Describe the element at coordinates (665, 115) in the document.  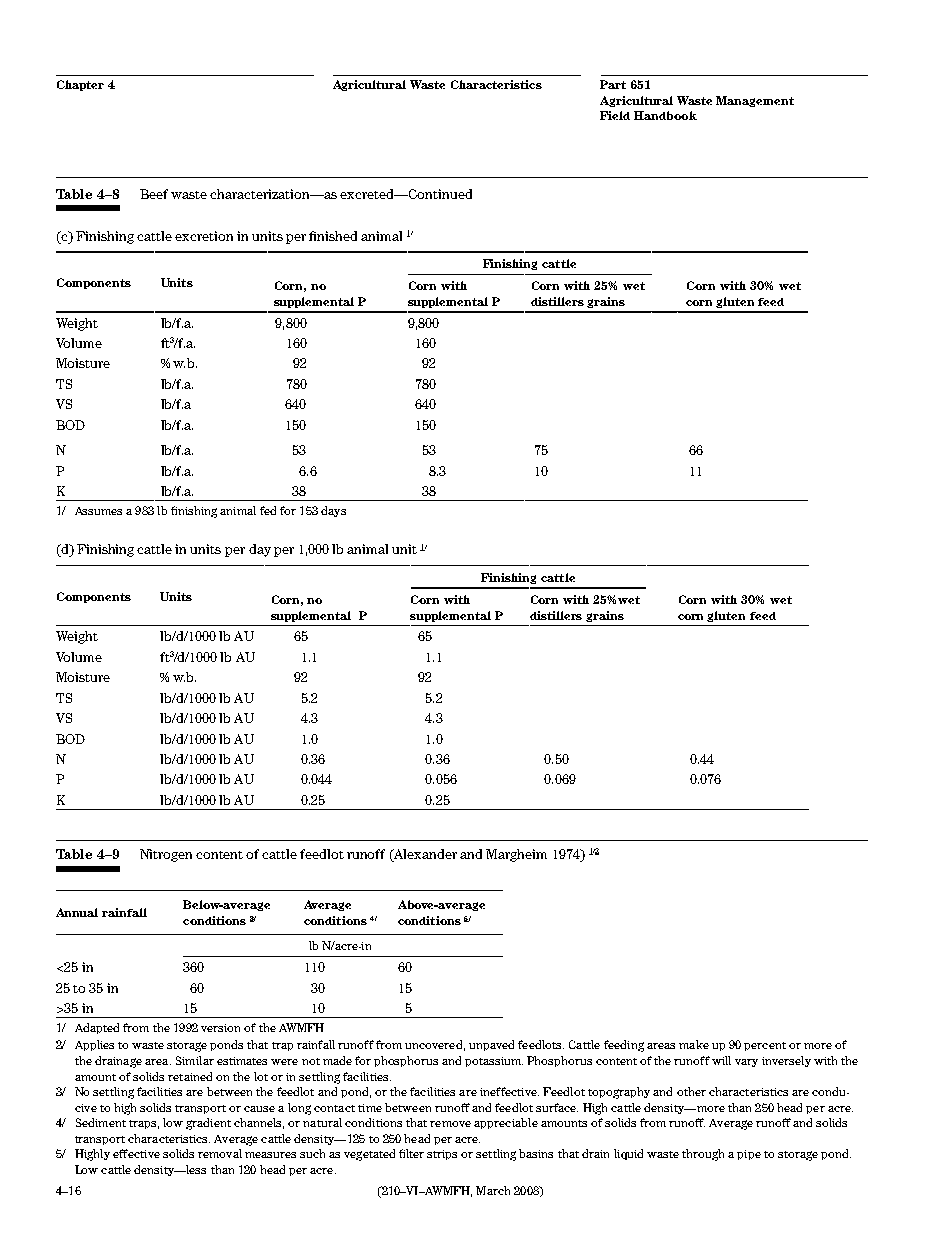
I see `Handbook` at that location.
